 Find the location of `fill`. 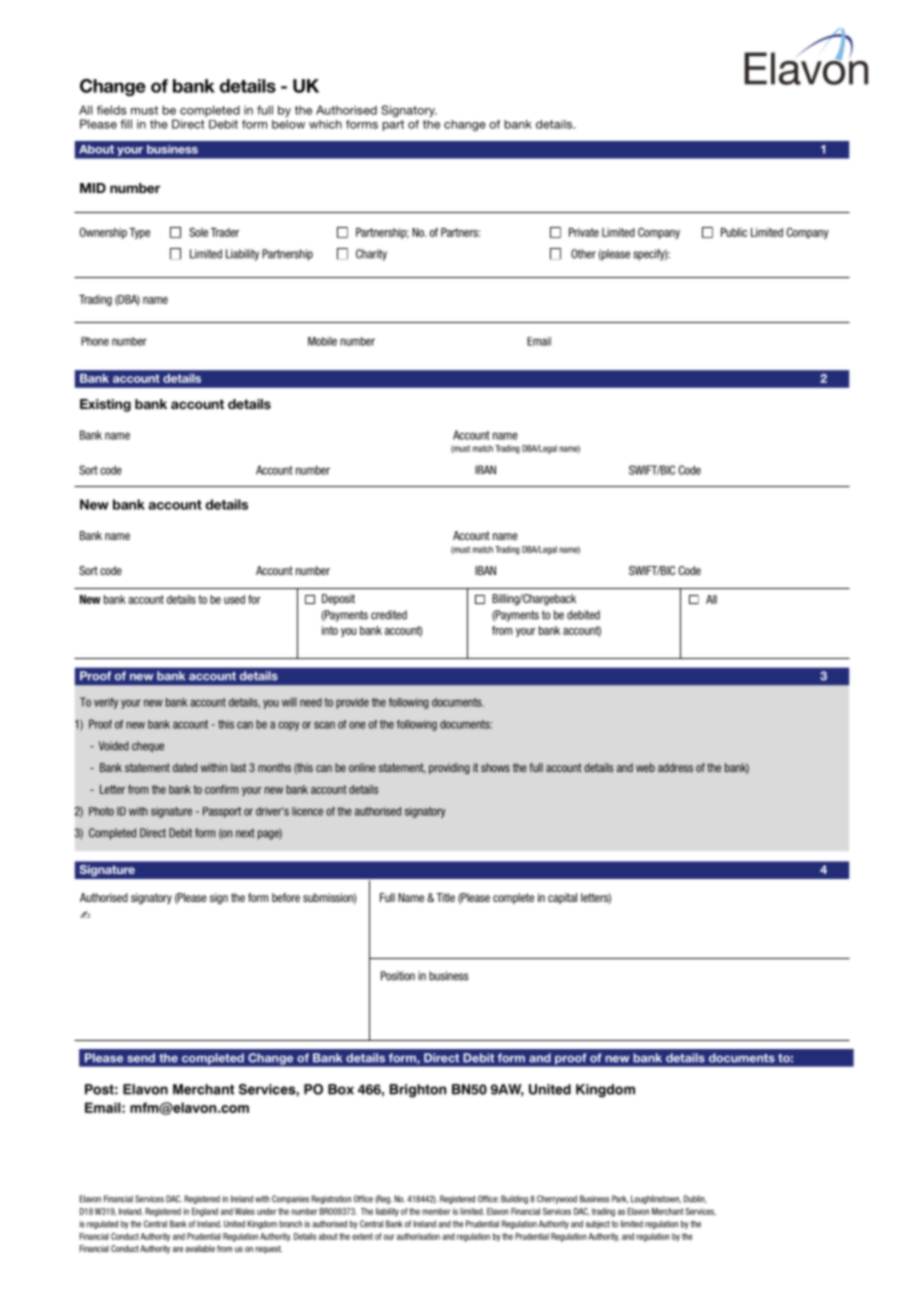

fill is located at coordinates (126, 124).
